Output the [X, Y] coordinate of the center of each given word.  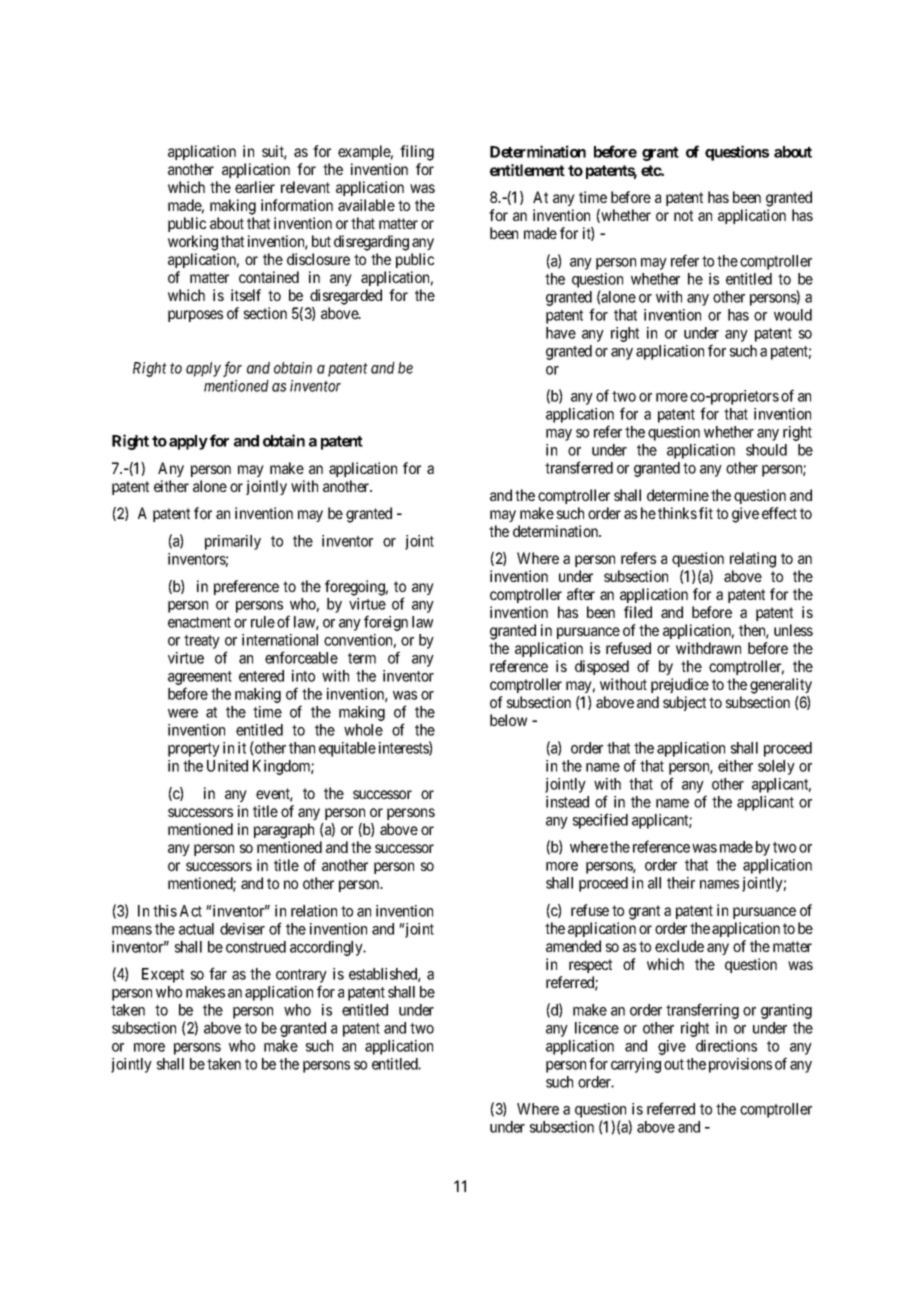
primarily [233, 542]
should [766, 450]
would [793, 315]
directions [726, 1046]
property [194, 750]
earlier [255, 187]
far [218, 973]
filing [417, 153]
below [508, 720]
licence [597, 1028]
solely [776, 767]
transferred [579, 467]
